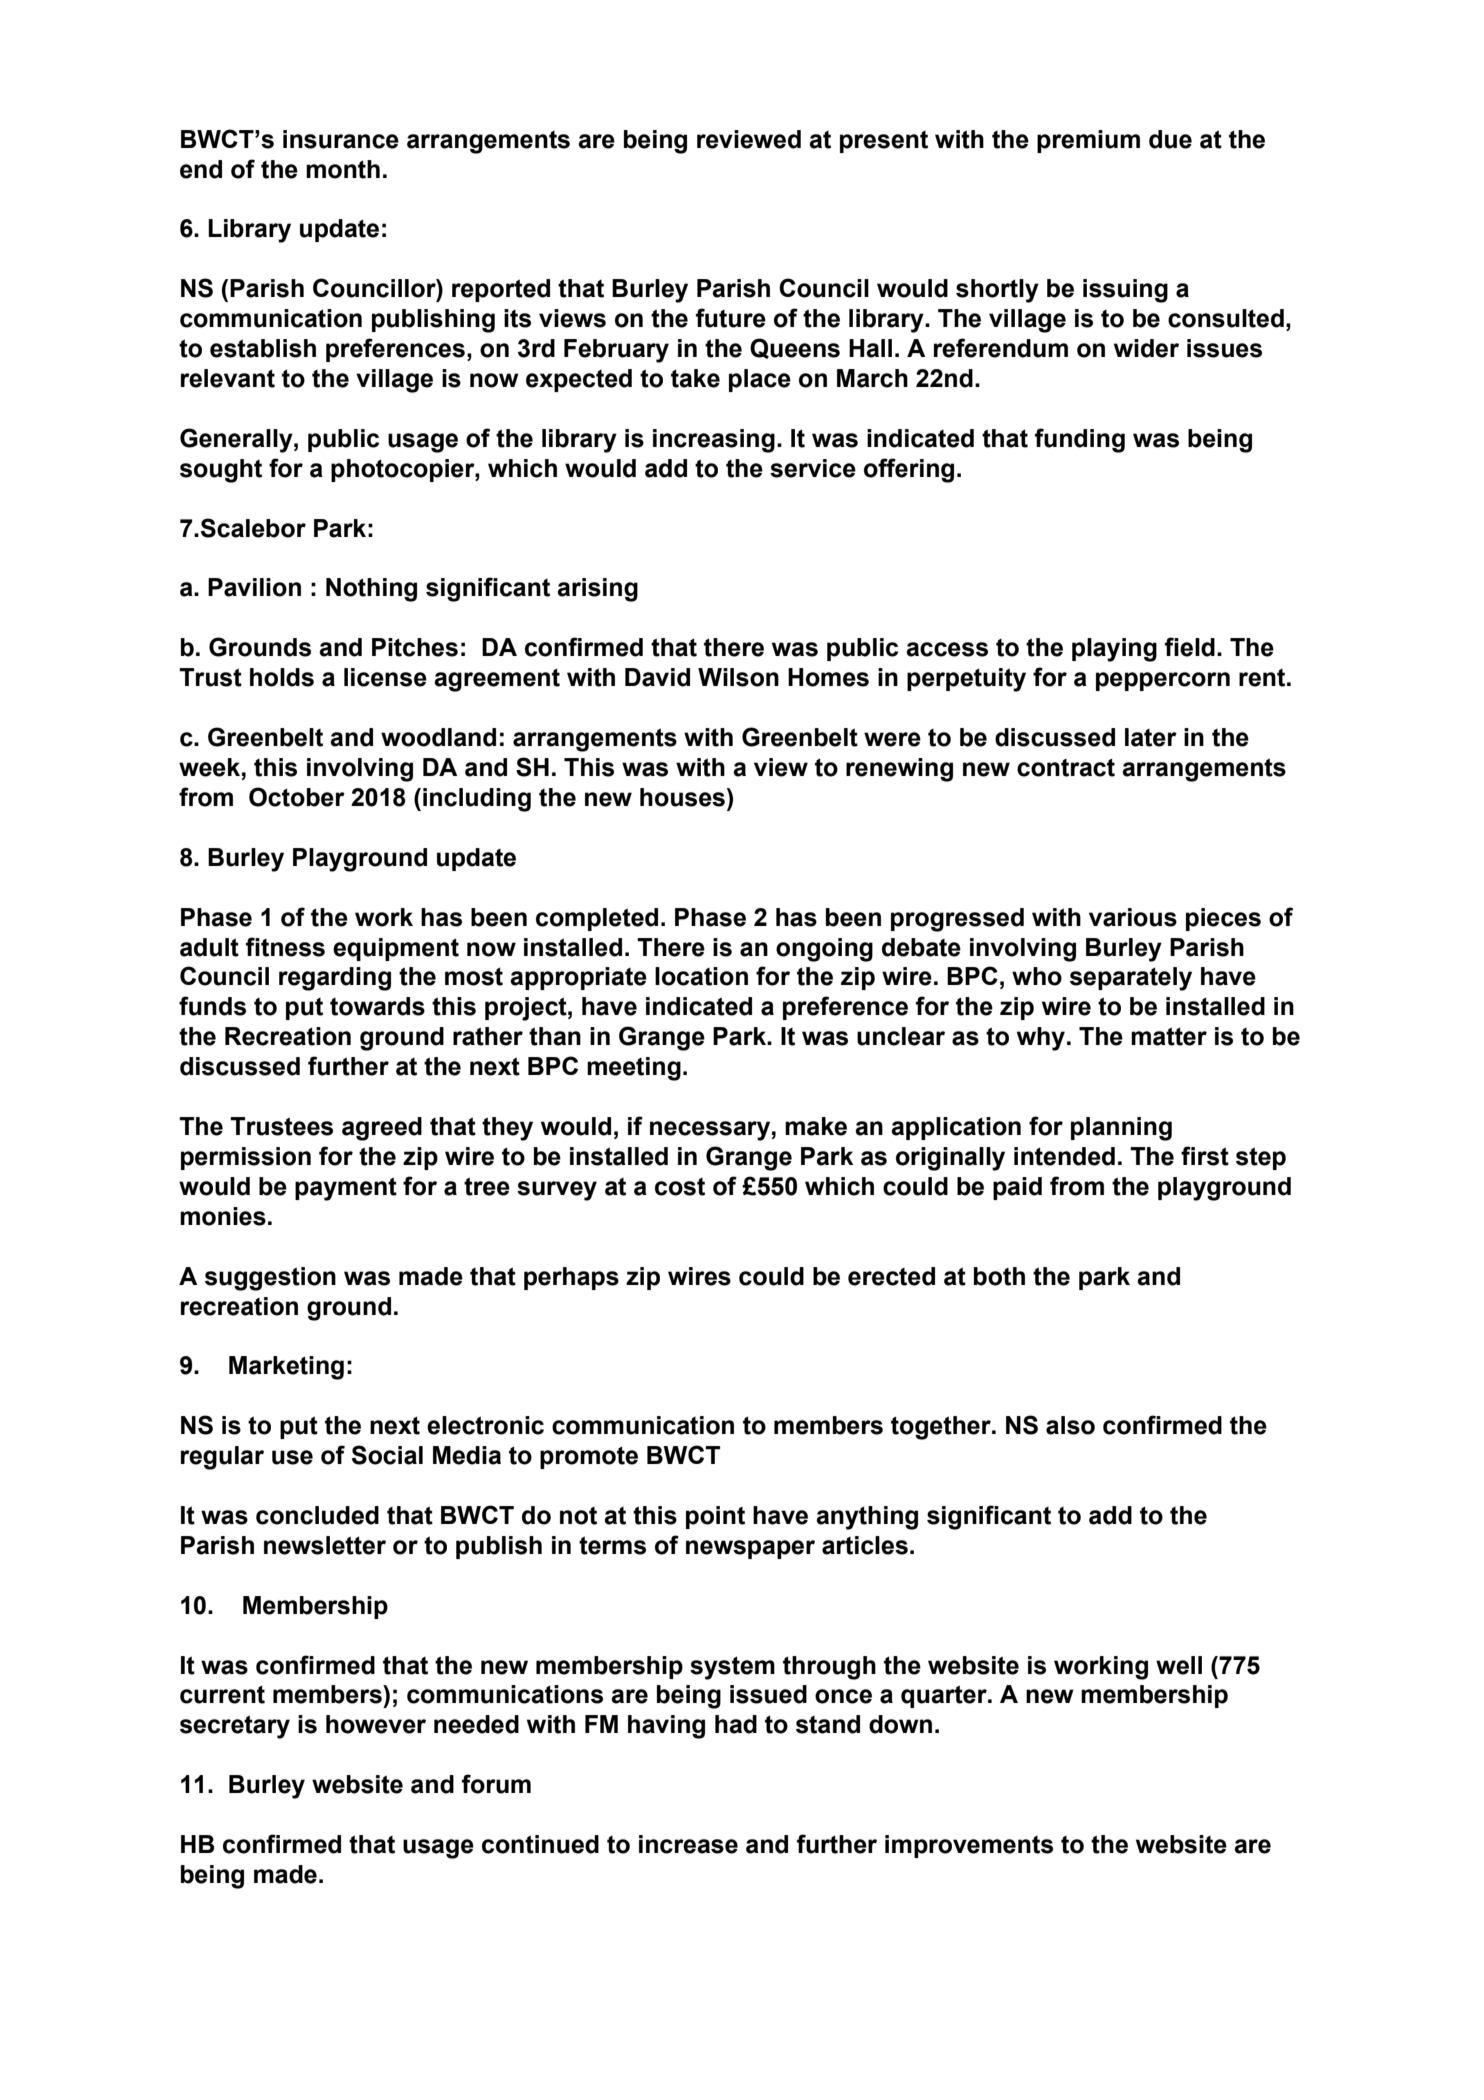 The width and height of the document is (1484, 2100). I want to click on month, so click(343, 169).
